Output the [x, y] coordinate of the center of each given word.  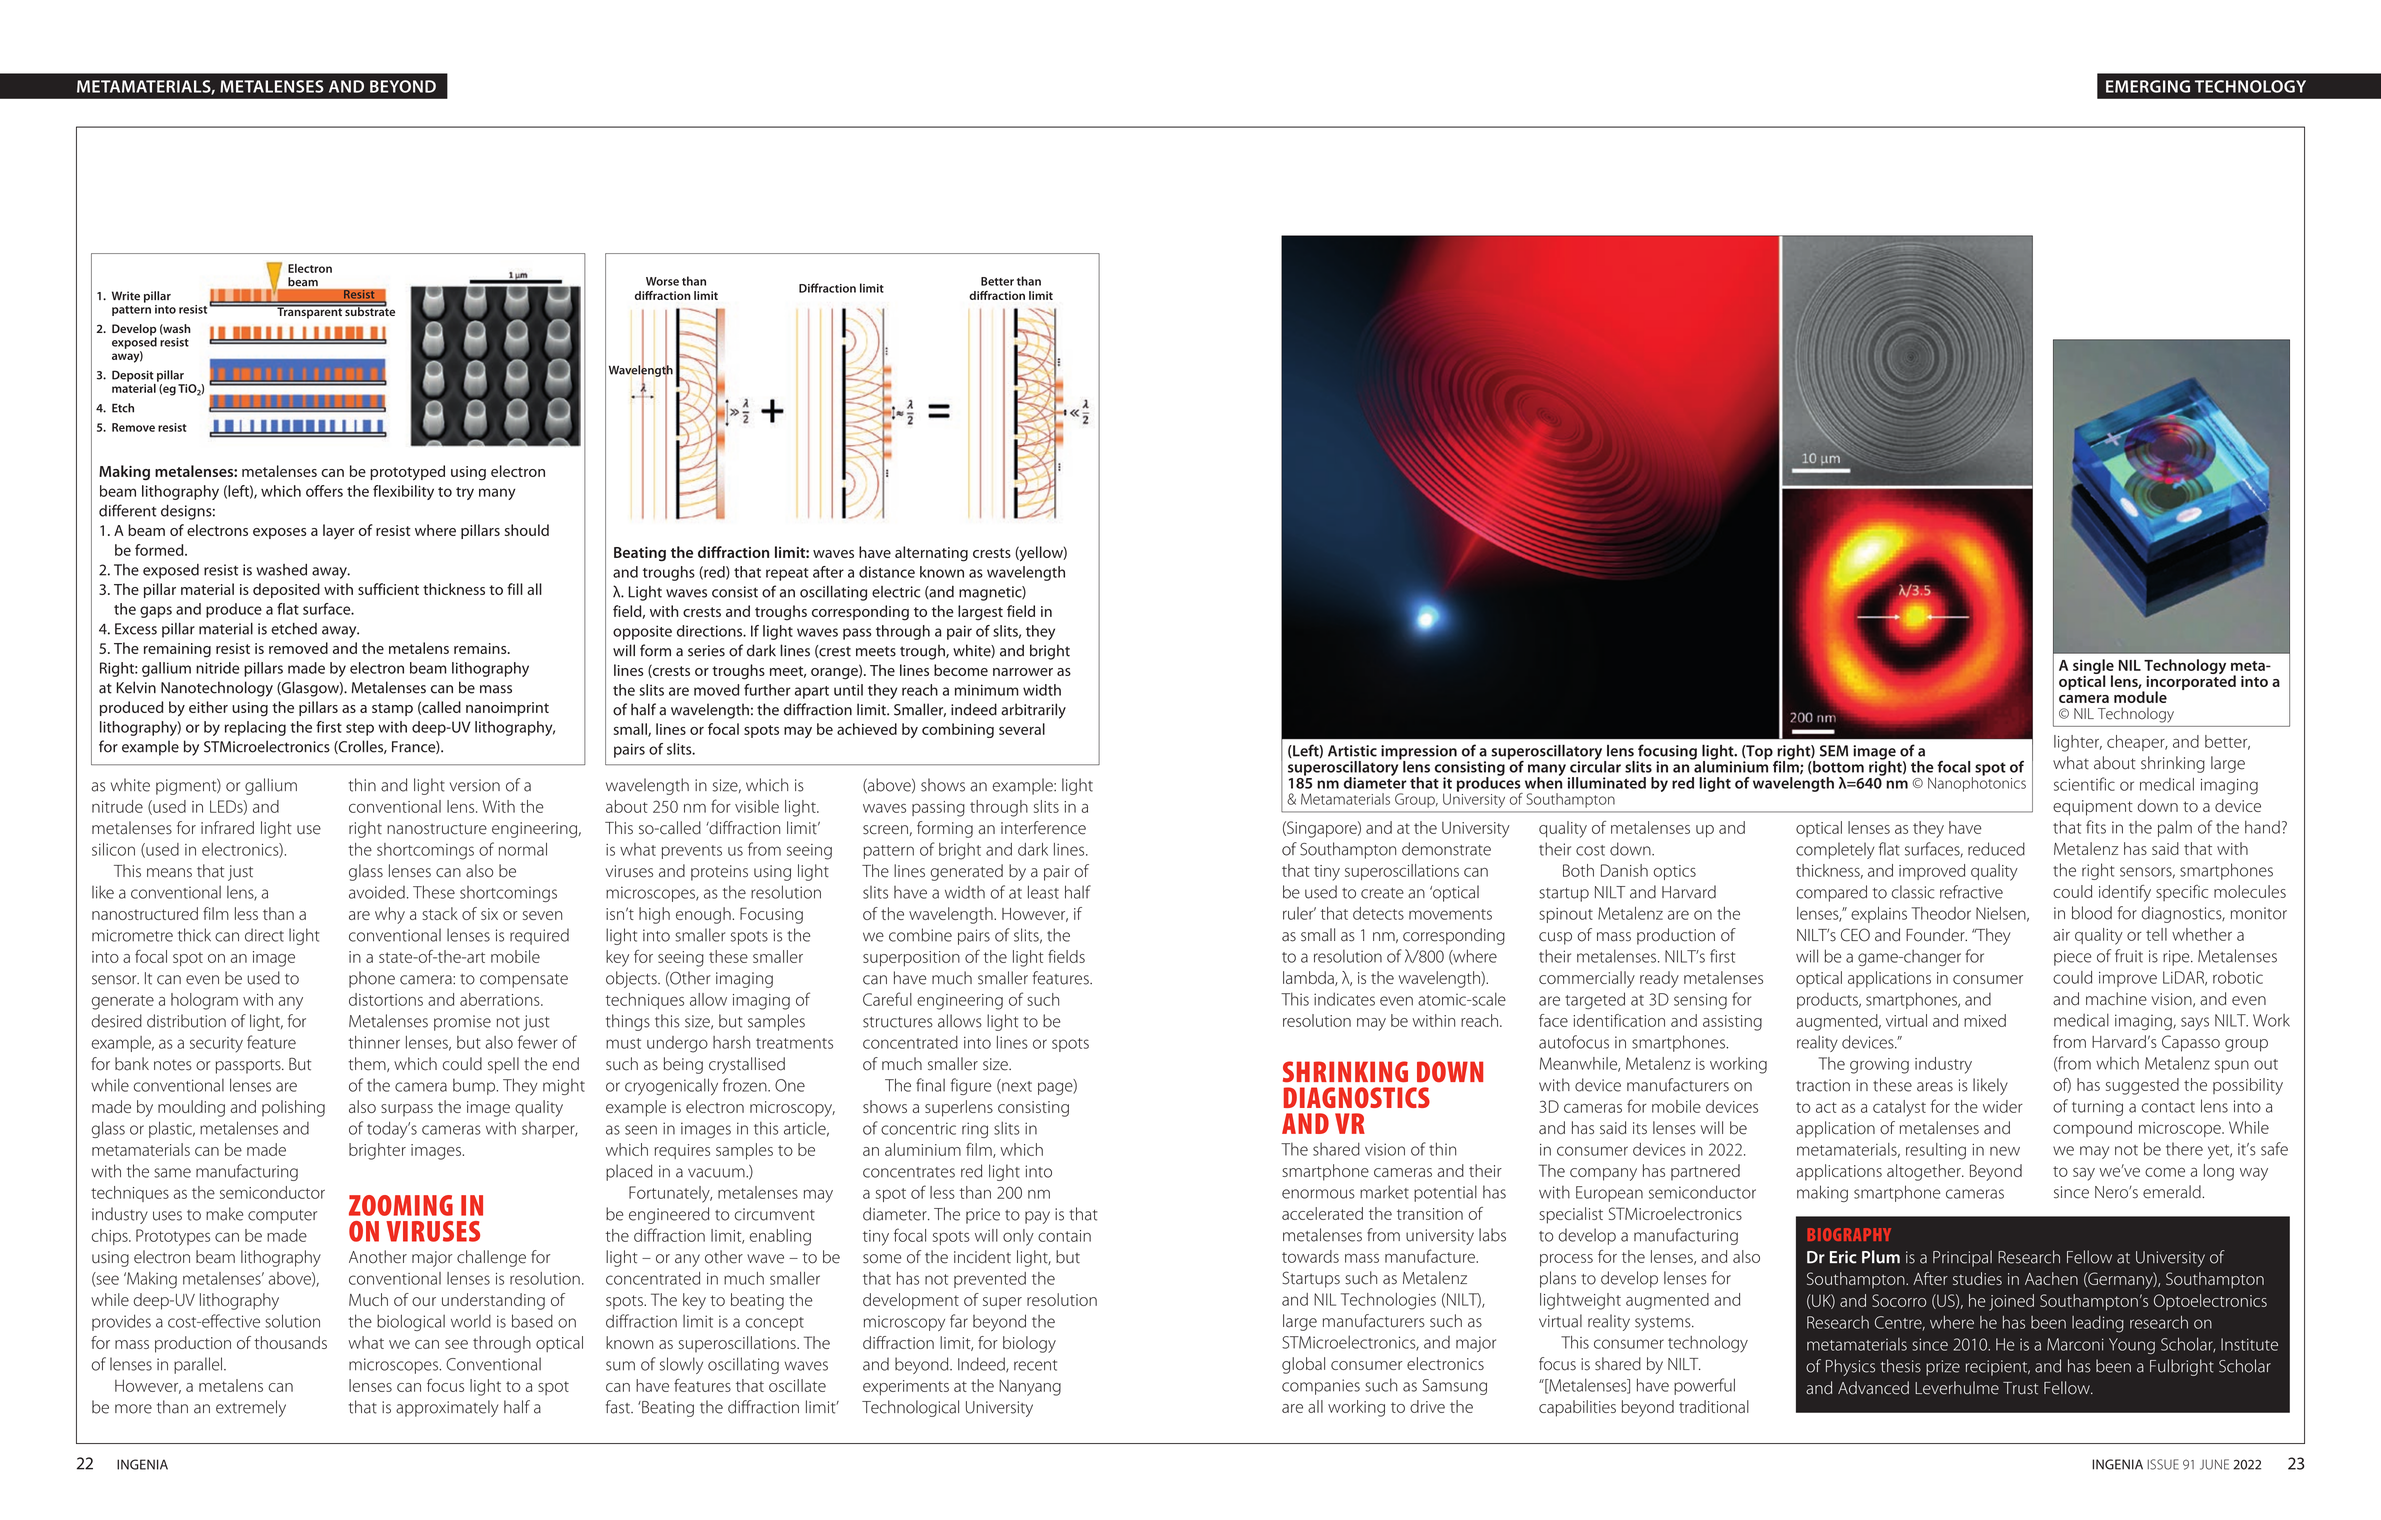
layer [339, 531]
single [2093, 668]
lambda [1309, 978]
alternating [931, 554]
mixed [1985, 1020]
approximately [447, 1408]
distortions [386, 999]
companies [1321, 1387]
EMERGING [2148, 86]
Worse [662, 281]
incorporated [2190, 682]
